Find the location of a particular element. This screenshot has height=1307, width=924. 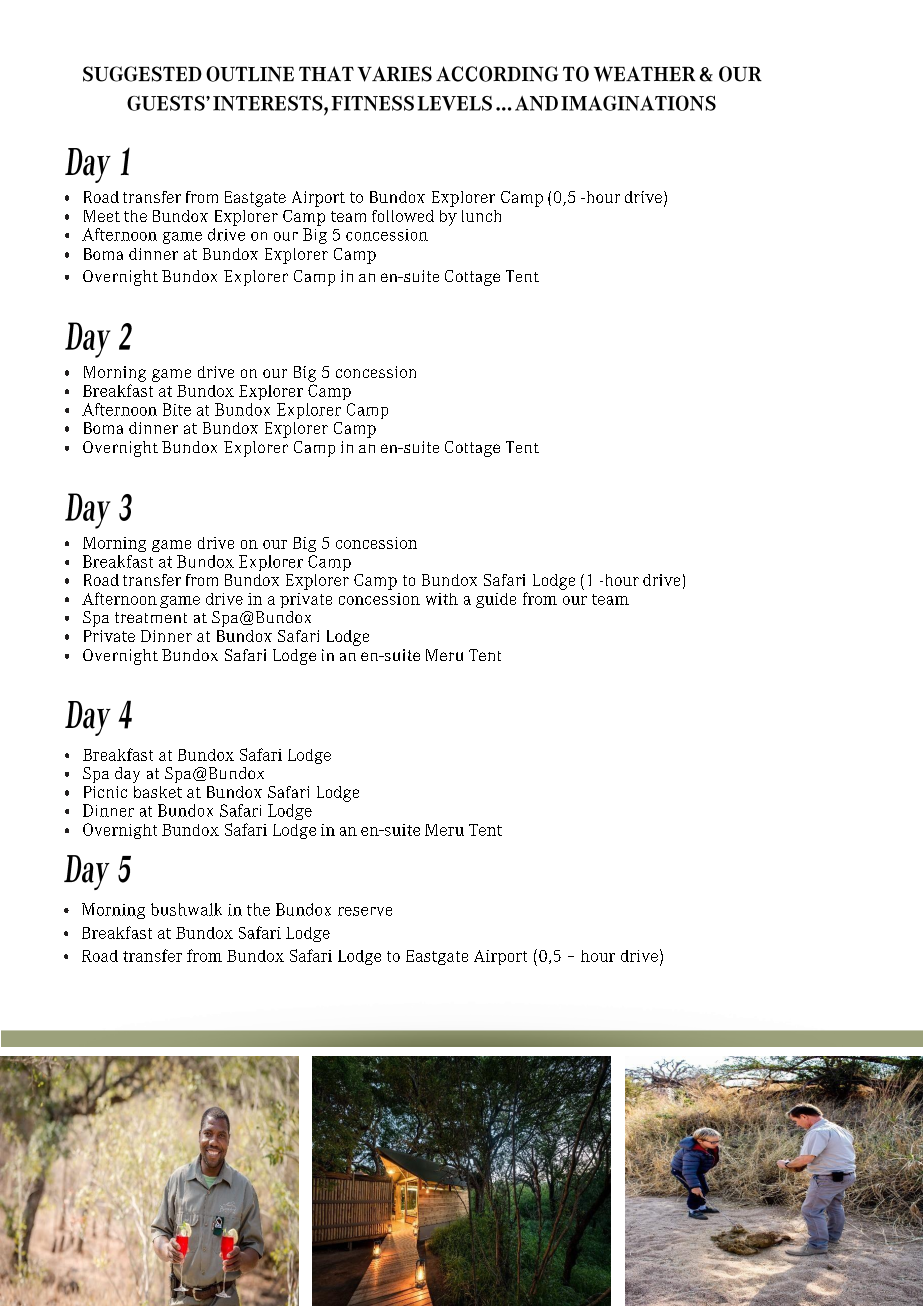

followed is located at coordinates (403, 216).
